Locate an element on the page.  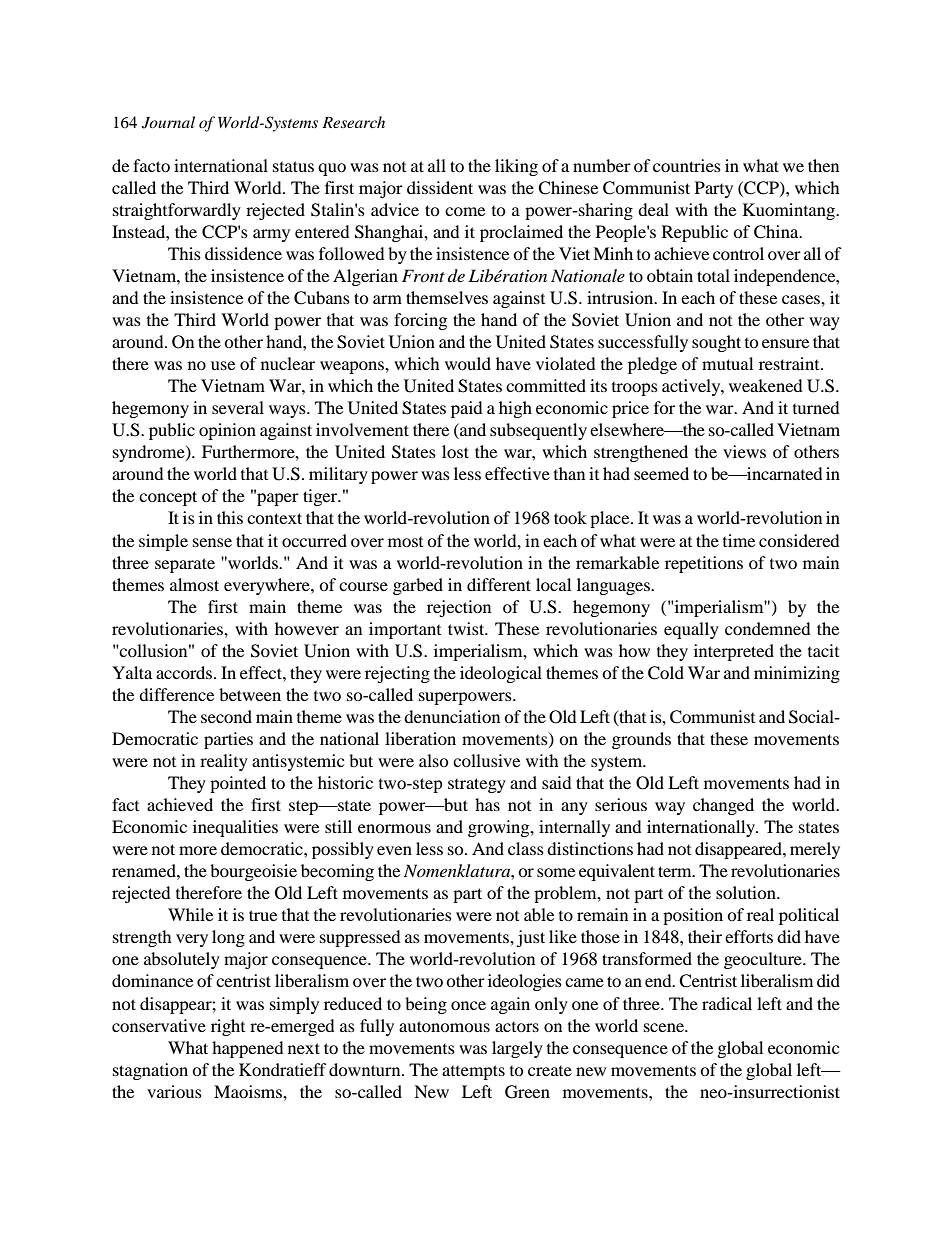
solution is located at coordinates (747, 892).
